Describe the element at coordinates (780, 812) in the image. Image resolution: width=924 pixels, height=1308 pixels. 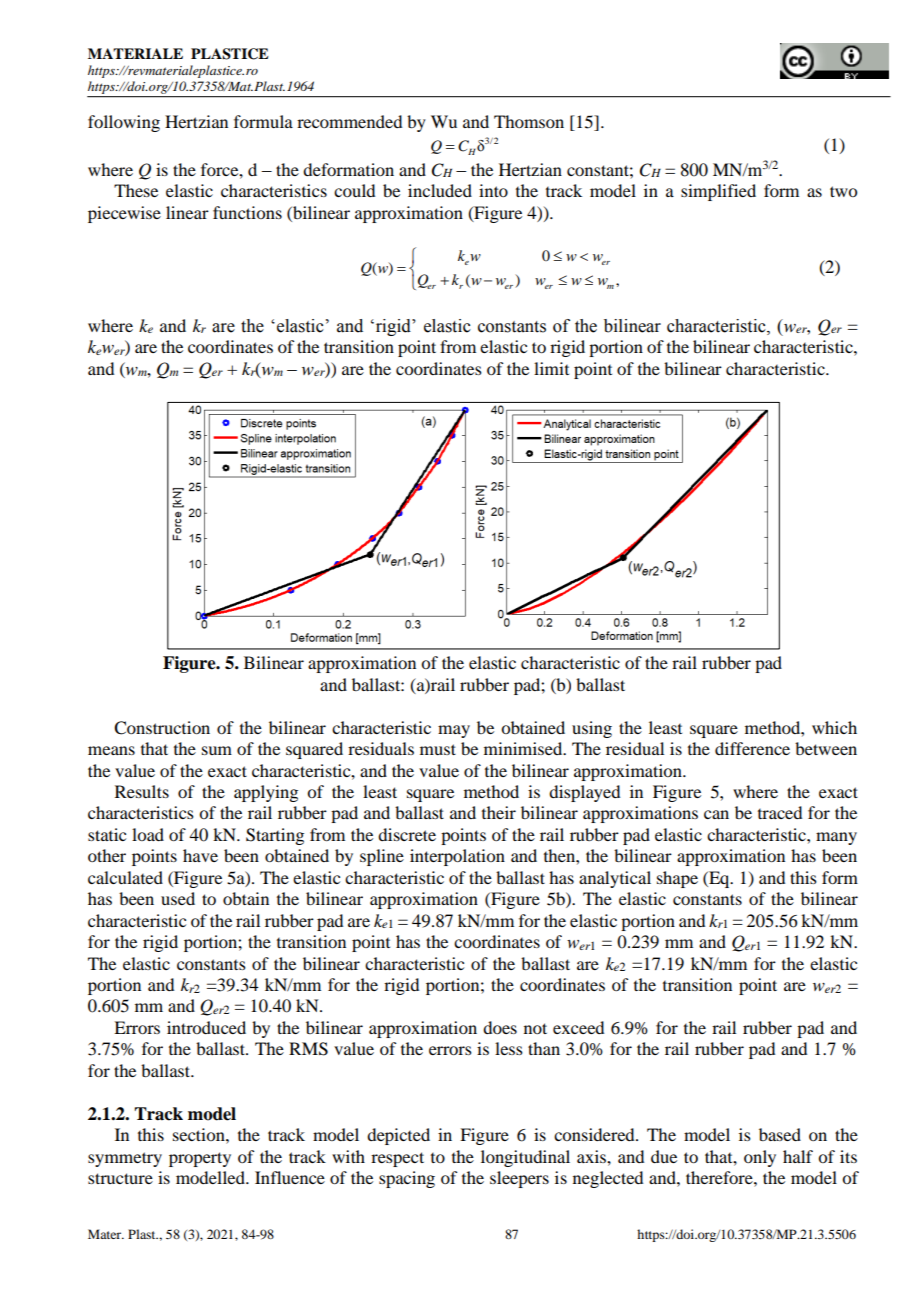
I see `traced` at that location.
